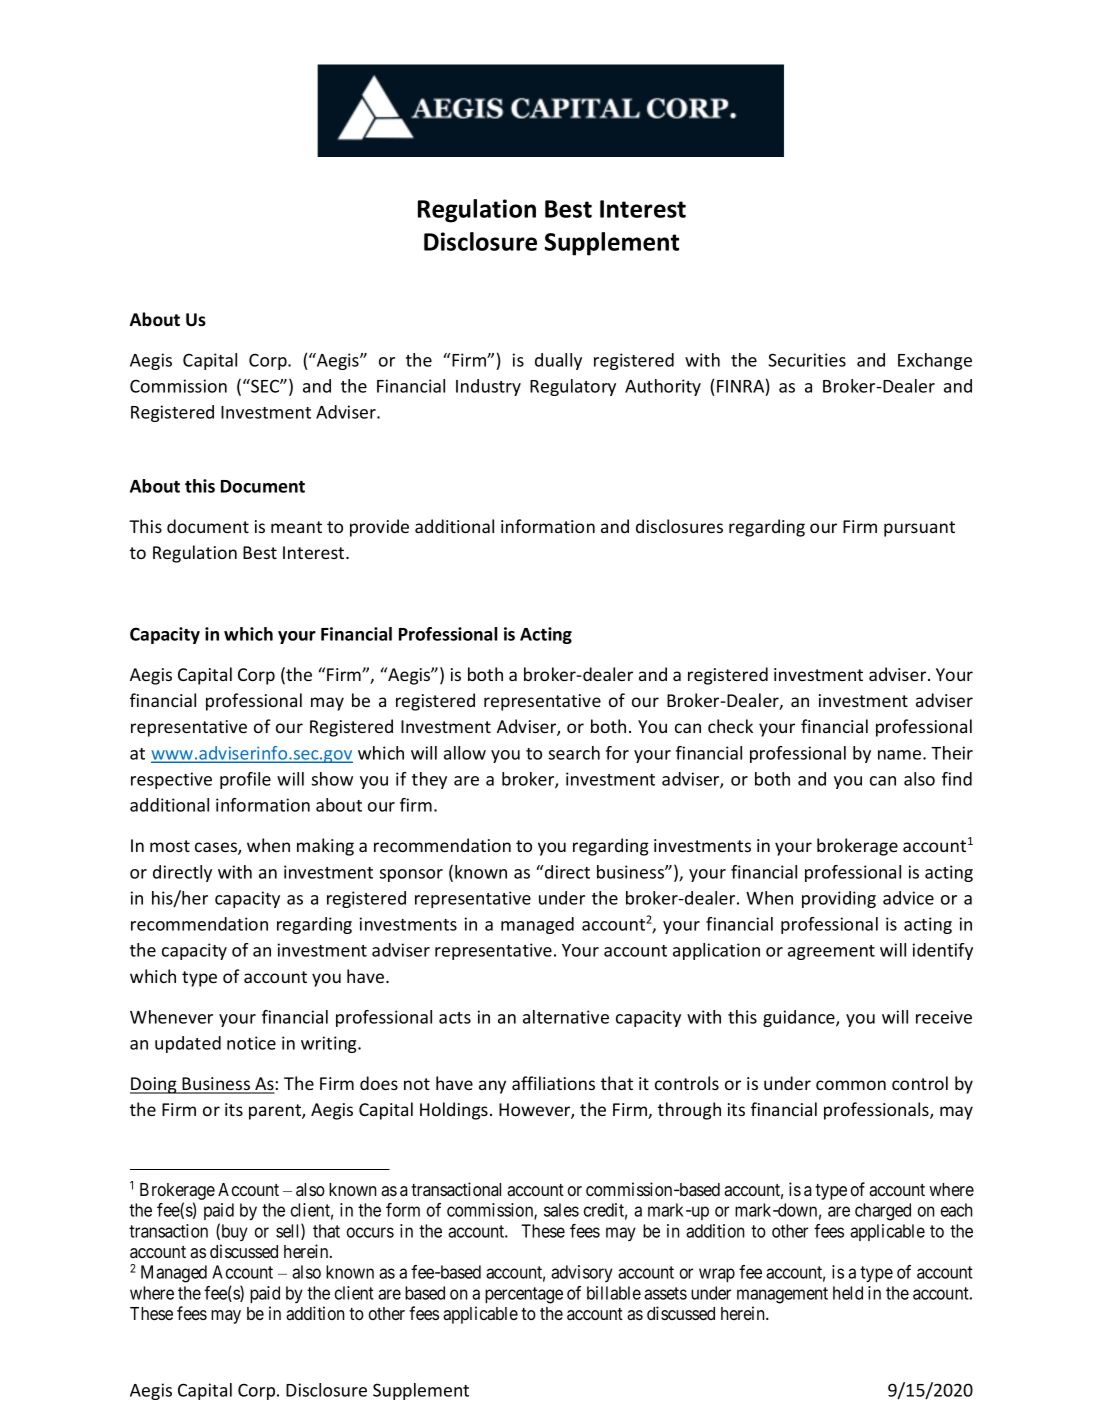 The width and height of the screenshot is (1103, 1428). I want to click on Securities, so click(807, 360).
